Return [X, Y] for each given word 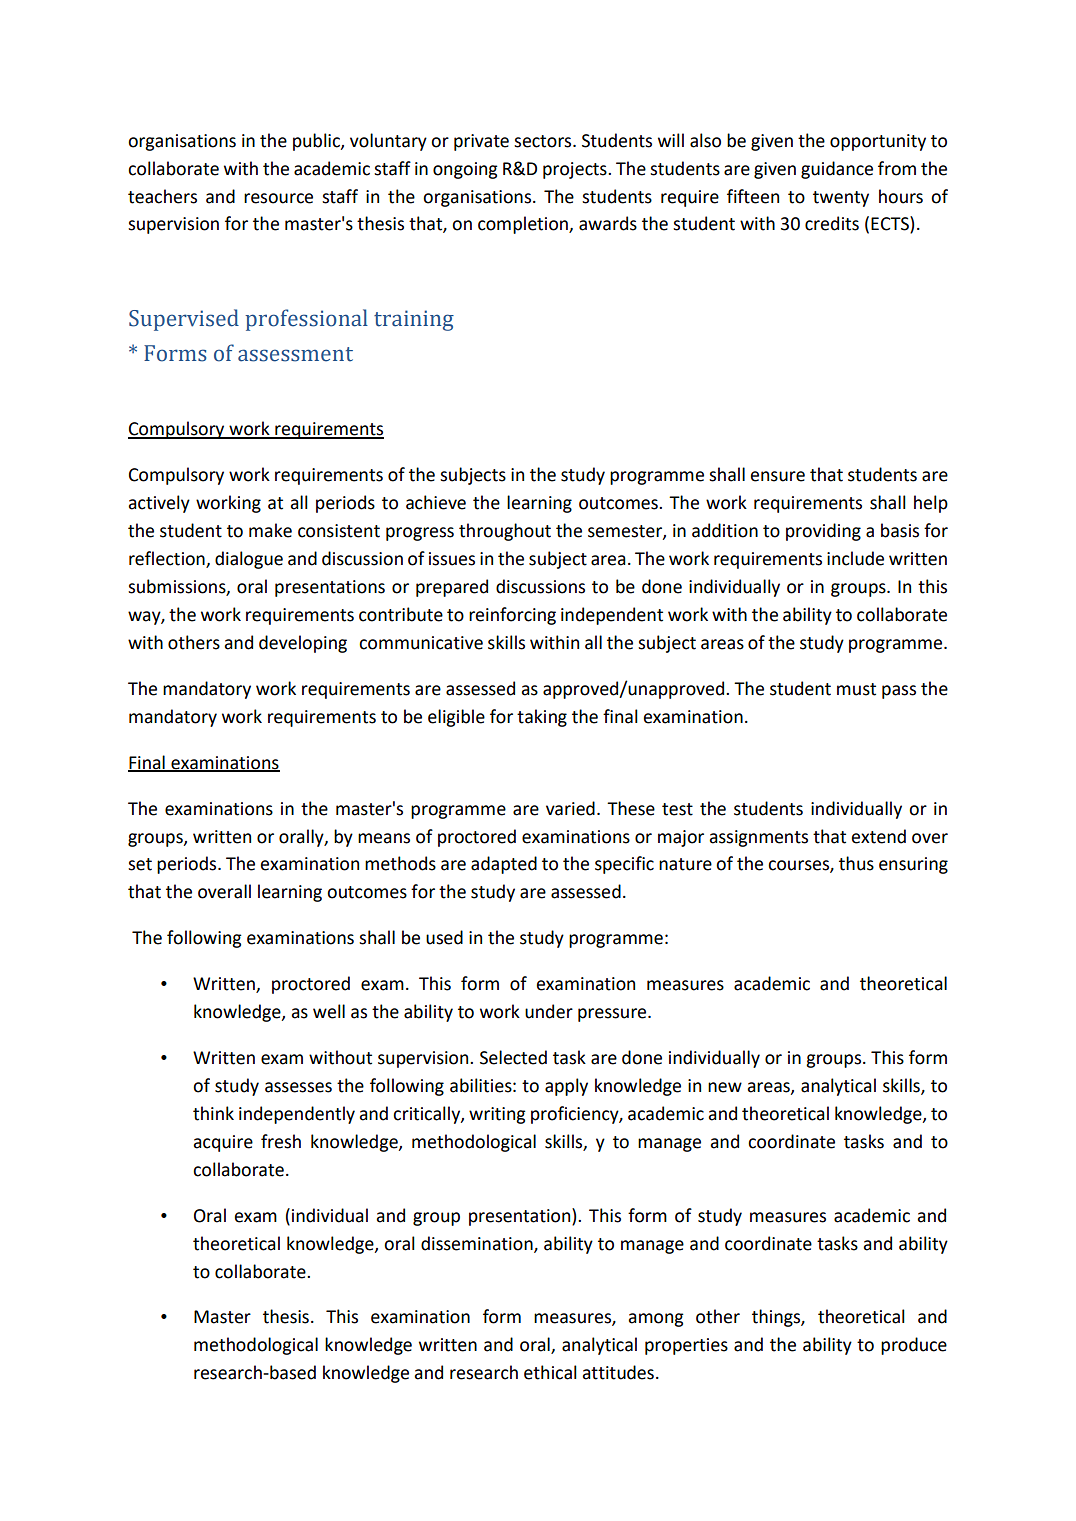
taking [542, 718]
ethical [550, 1372]
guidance [837, 170]
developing [303, 644]
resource [278, 198]
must [856, 689]
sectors [544, 141]
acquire [223, 1143]
